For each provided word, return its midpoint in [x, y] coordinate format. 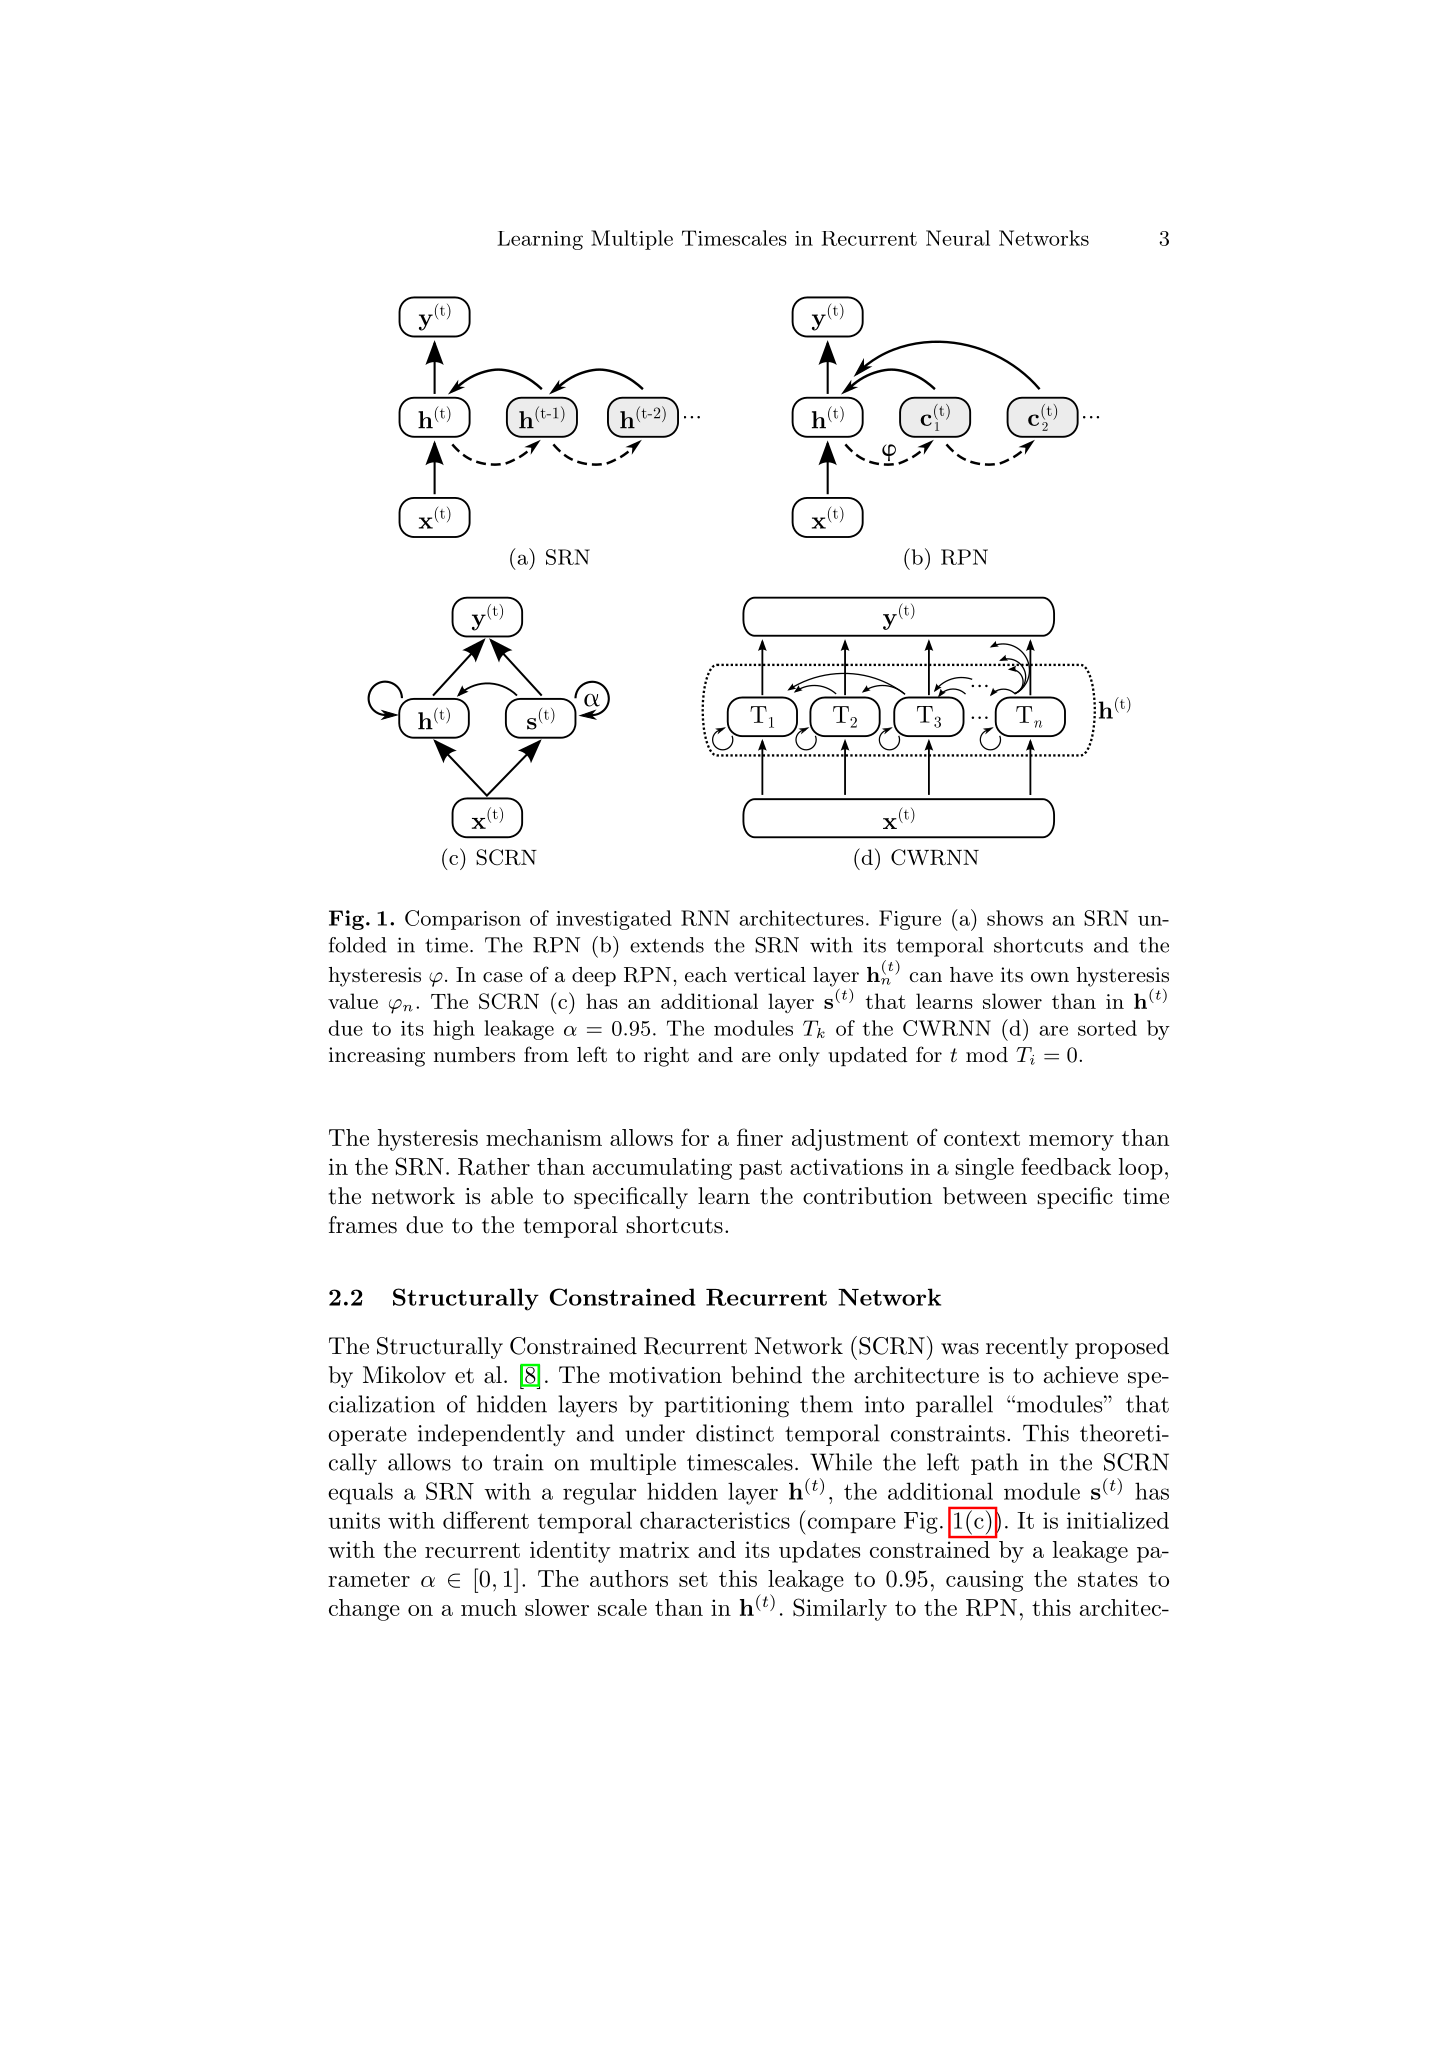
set [693, 1579]
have [971, 974]
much [489, 1607]
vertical [770, 974]
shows [1015, 918]
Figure [910, 920]
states [1108, 1579]
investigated [614, 920]
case [503, 977]
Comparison [463, 920]
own [1050, 977]
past [760, 1170]
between [985, 1196]
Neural [958, 238]
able [512, 1196]
